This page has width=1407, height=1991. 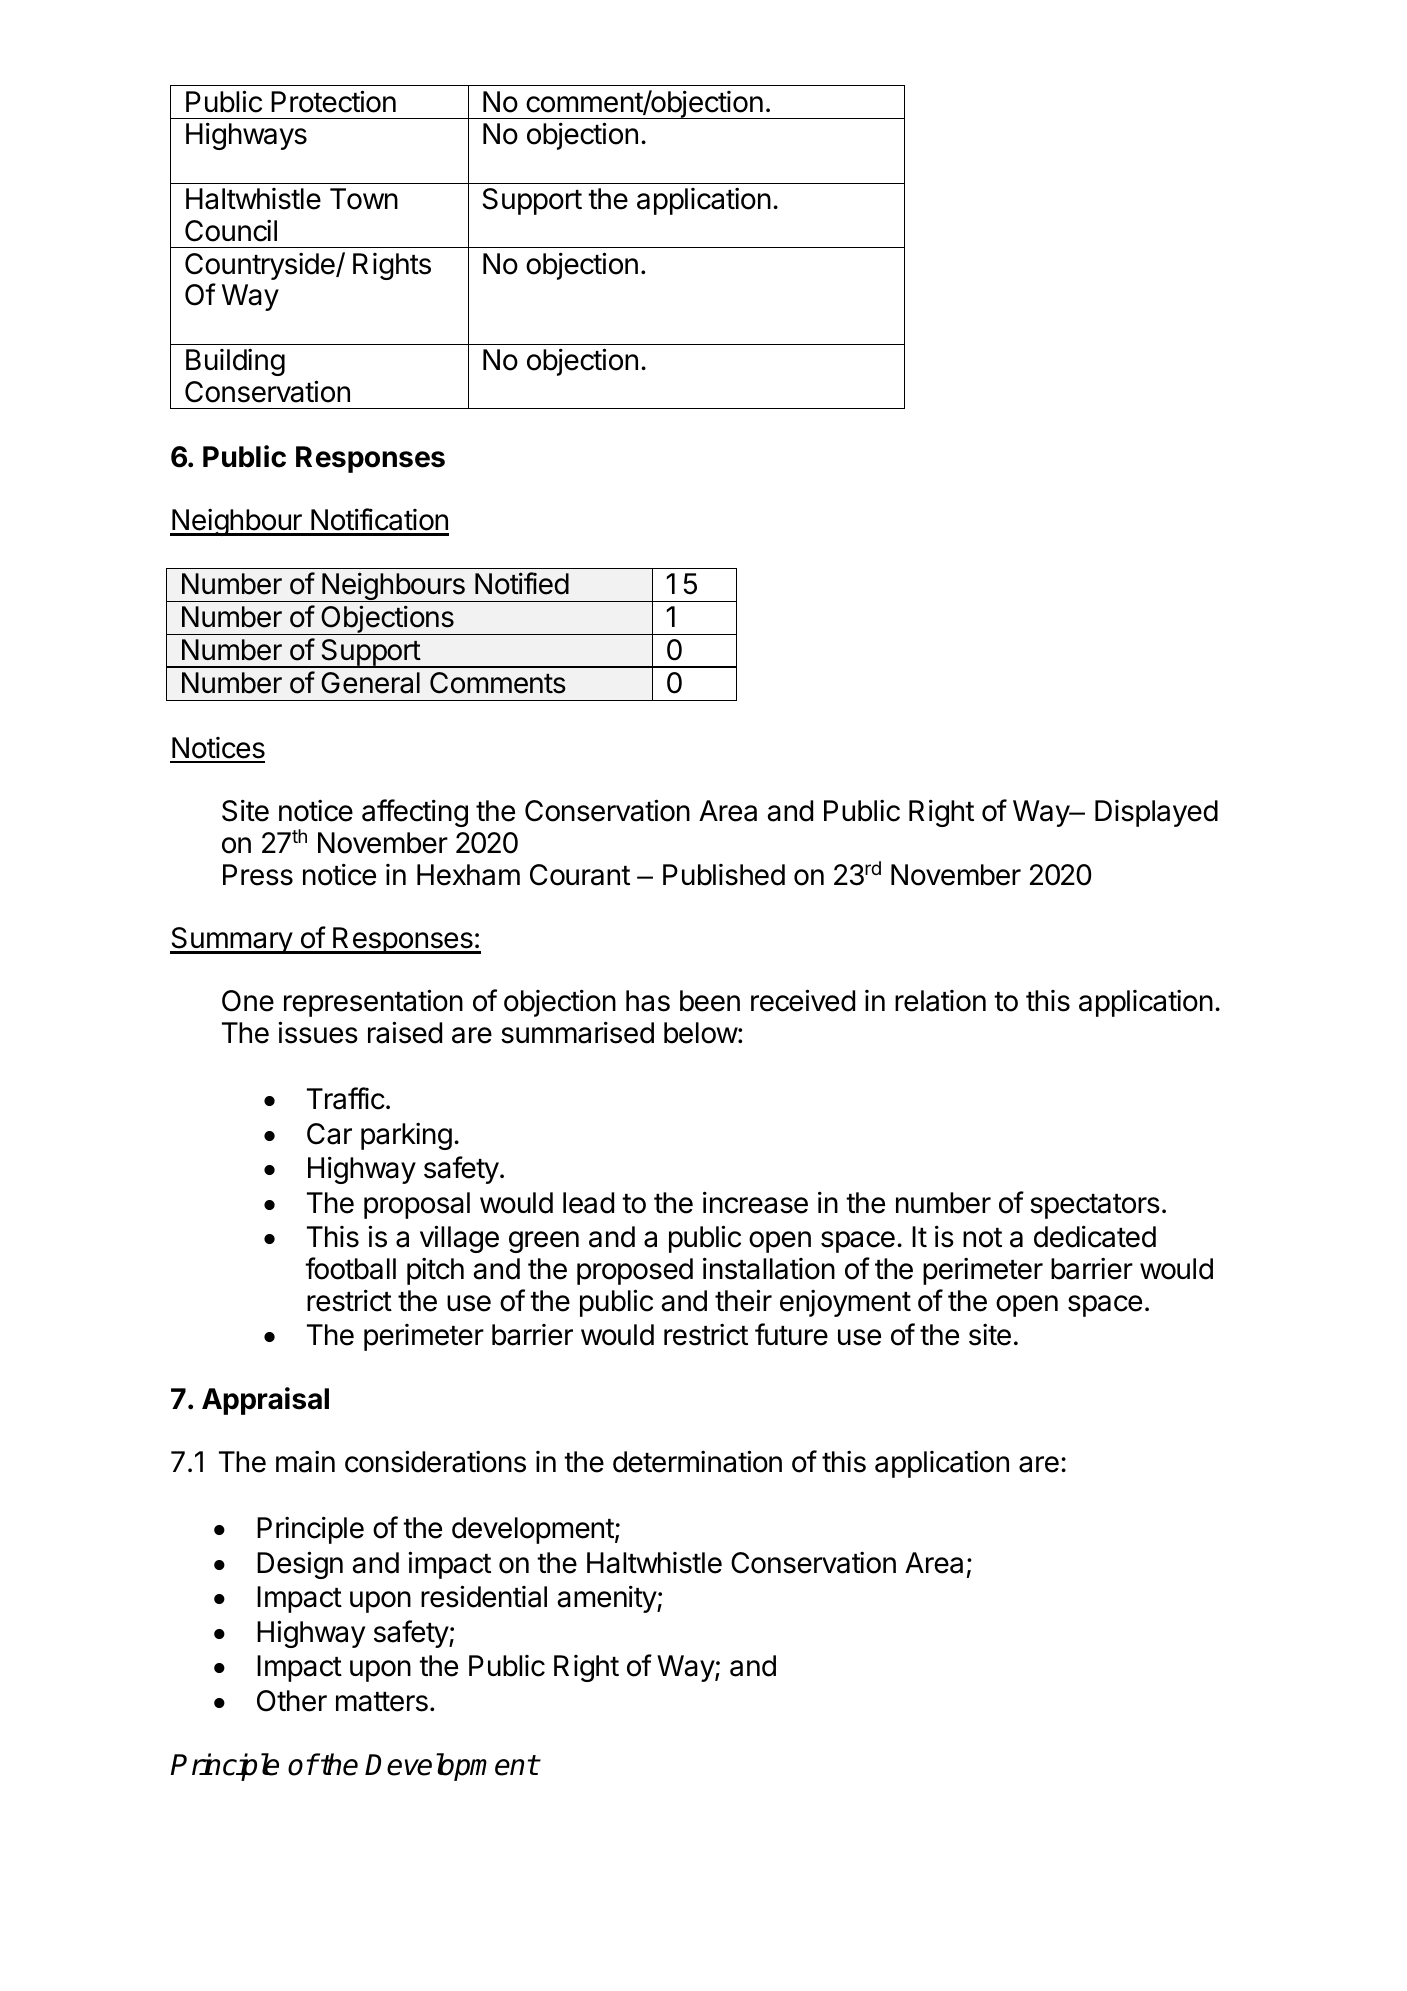 I want to click on relation, so click(x=940, y=1001).
